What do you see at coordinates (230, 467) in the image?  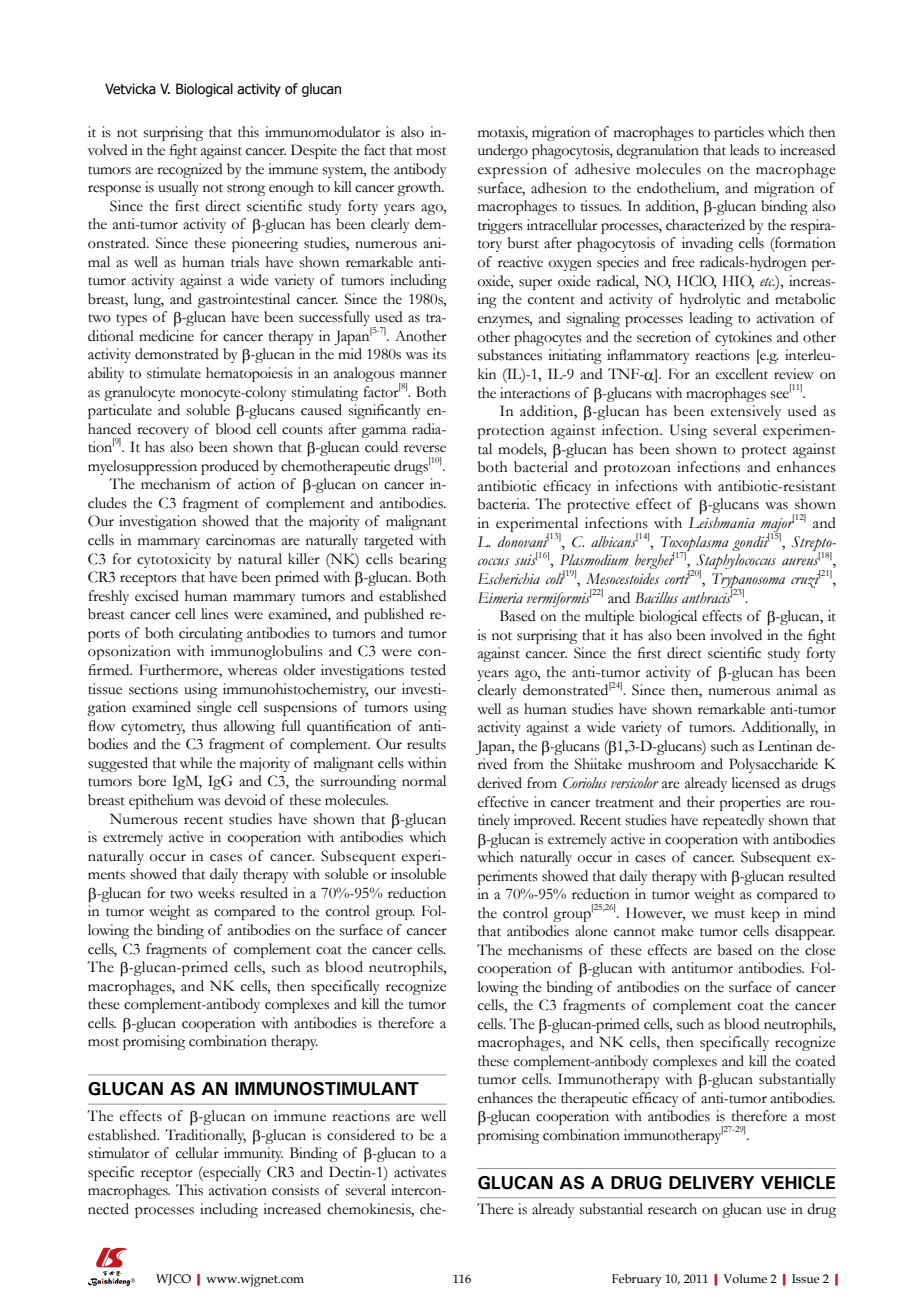 I see `produced` at bounding box center [230, 467].
